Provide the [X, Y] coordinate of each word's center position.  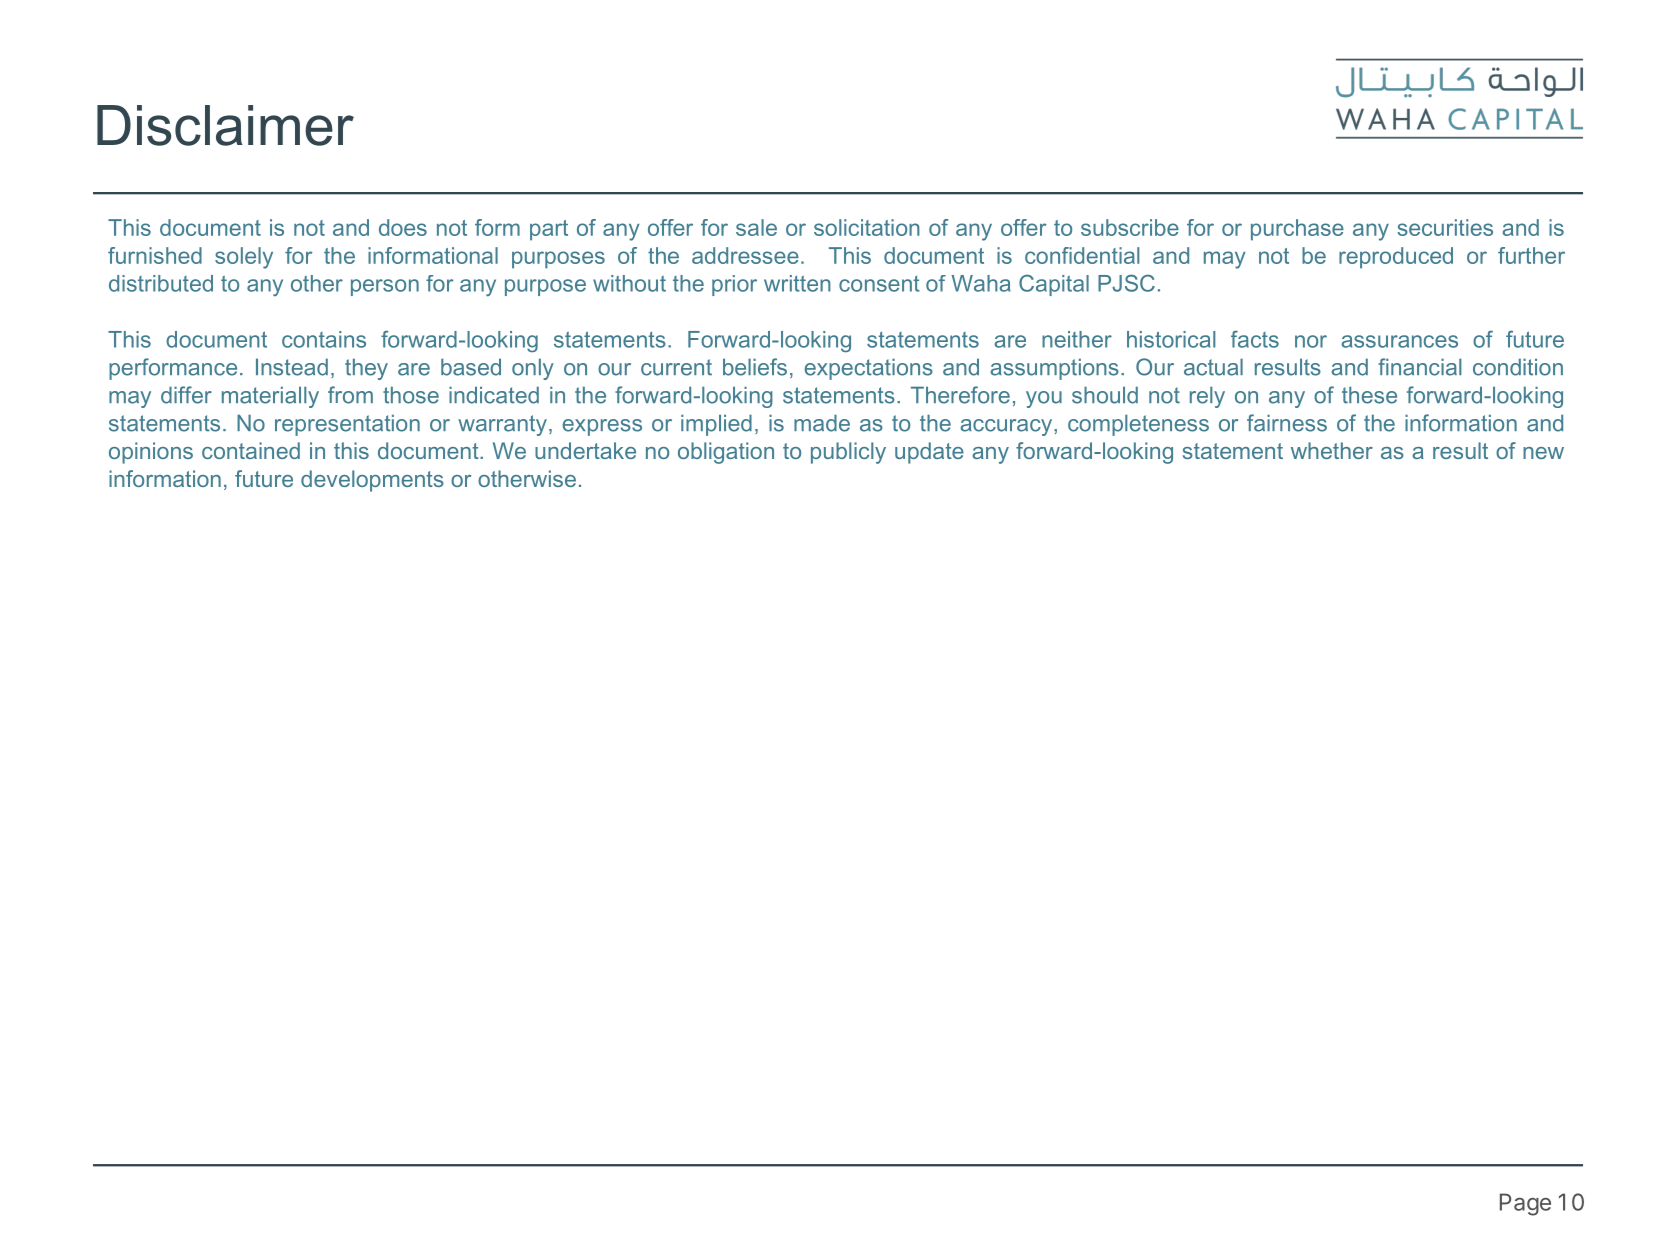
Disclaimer [225, 125]
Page [1525, 1204]
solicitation [867, 227]
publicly [848, 453]
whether [1332, 450]
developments [372, 481]
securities [1445, 227]
